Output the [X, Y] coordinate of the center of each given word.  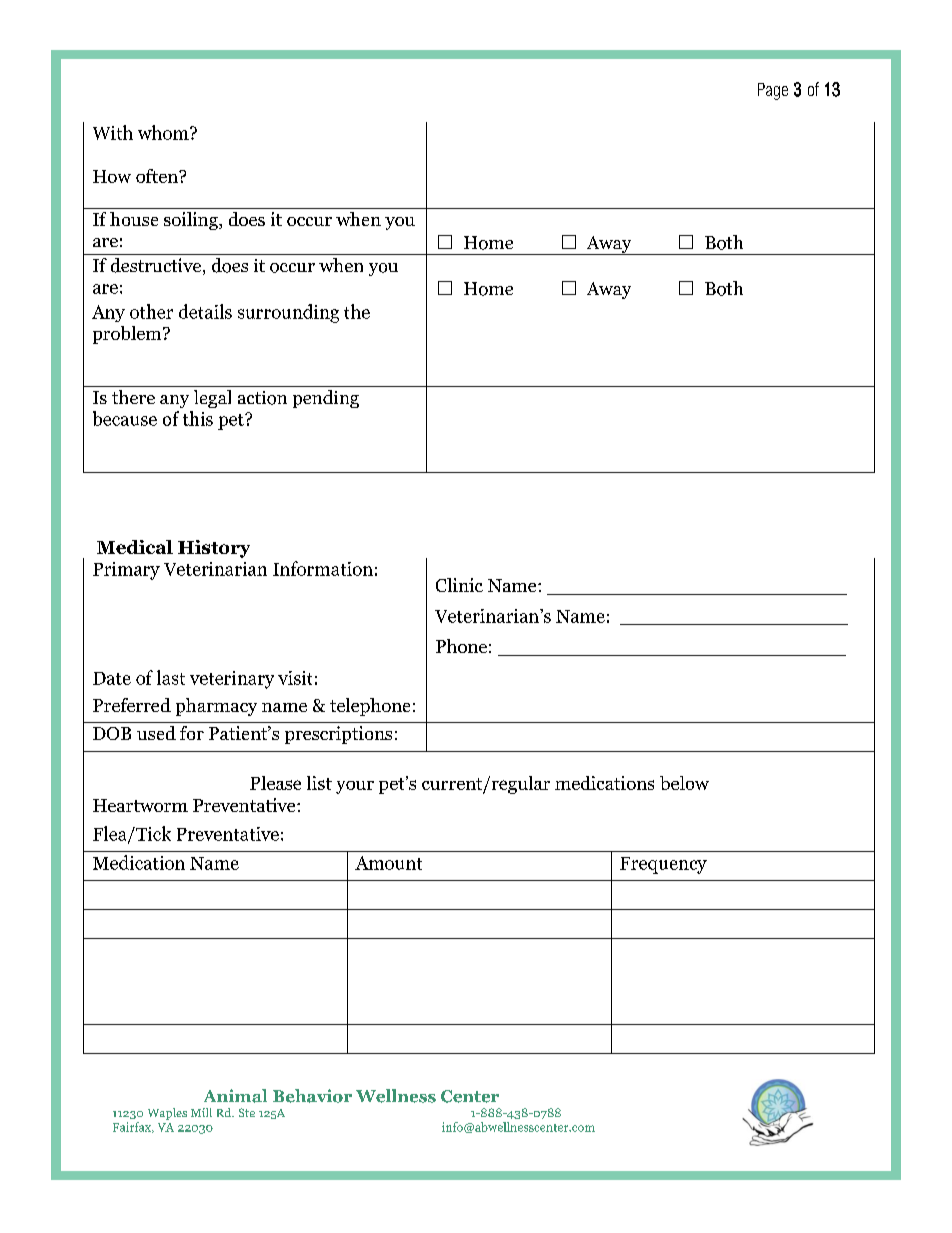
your [355, 787]
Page [773, 91]
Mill [201, 1112]
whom [164, 132]
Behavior [312, 1096]
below [684, 783]
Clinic [459, 585]
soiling [192, 221]
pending [326, 399]
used [156, 733]
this [198, 418]
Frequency [663, 865]
